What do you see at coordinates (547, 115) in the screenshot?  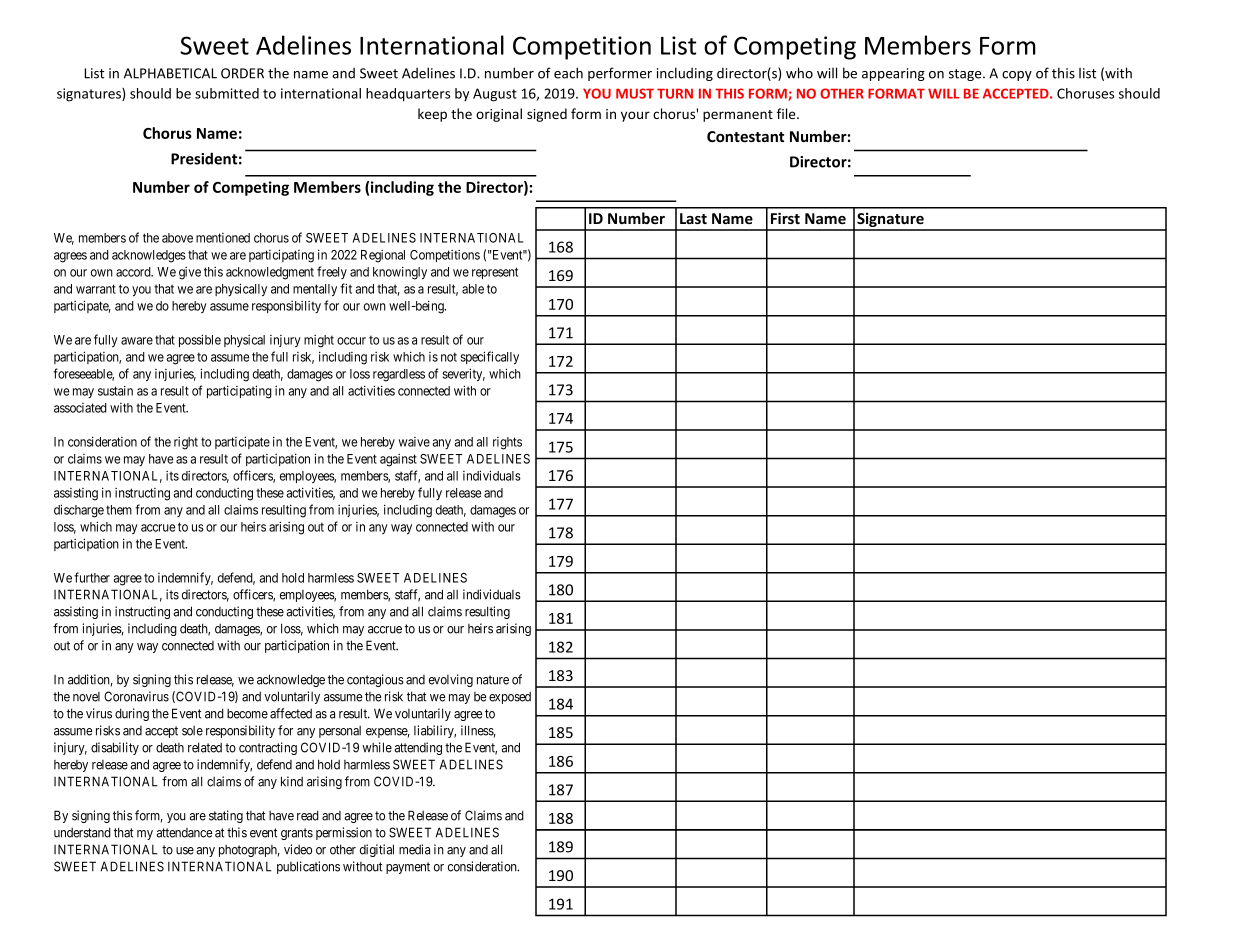 I see `signed` at bounding box center [547, 115].
